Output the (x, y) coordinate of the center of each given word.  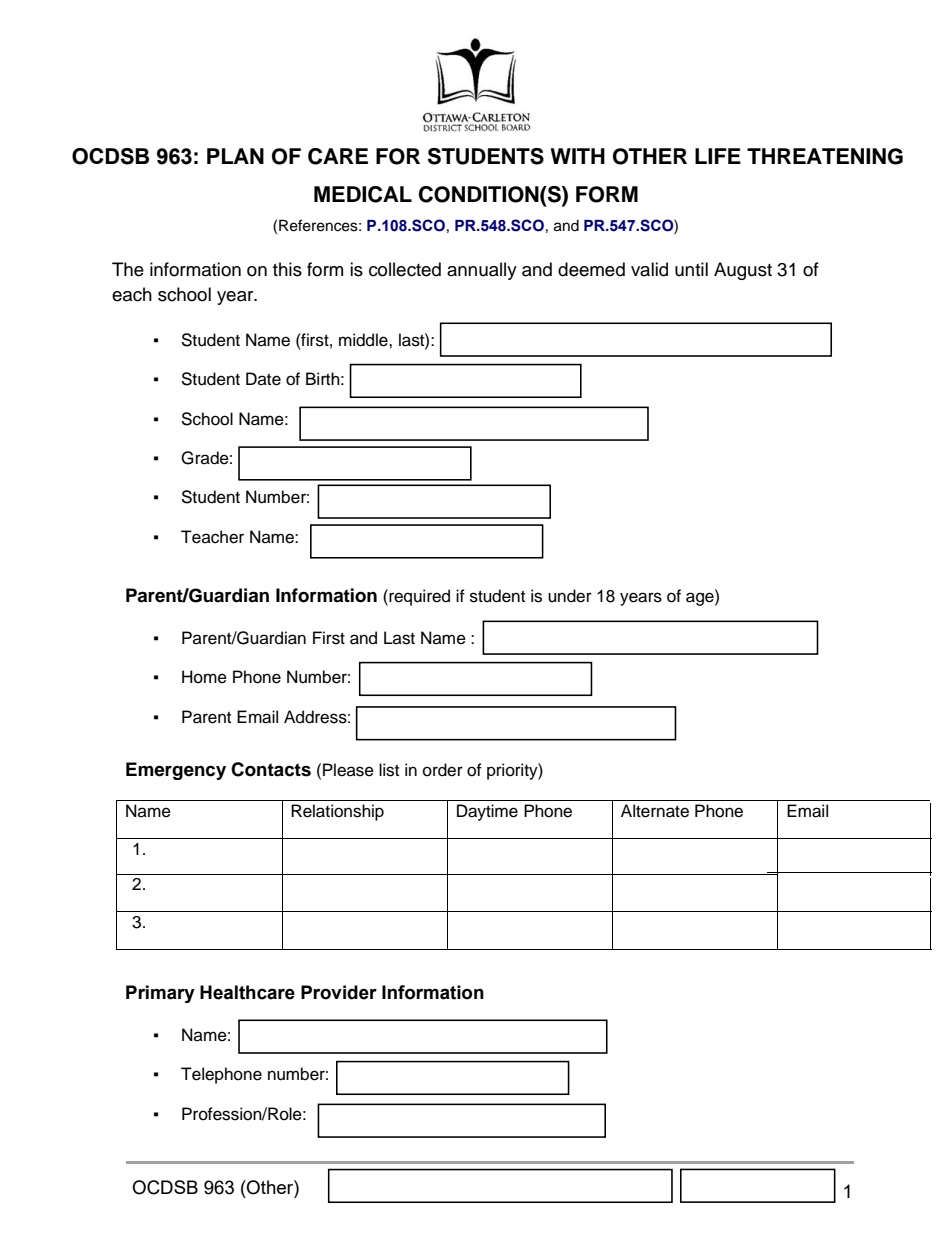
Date (263, 379)
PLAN (235, 156)
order (443, 770)
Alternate (655, 811)
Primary (160, 994)
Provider (339, 992)
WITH (577, 156)
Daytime (487, 812)
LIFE (718, 156)
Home (204, 677)
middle (364, 340)
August (743, 271)
